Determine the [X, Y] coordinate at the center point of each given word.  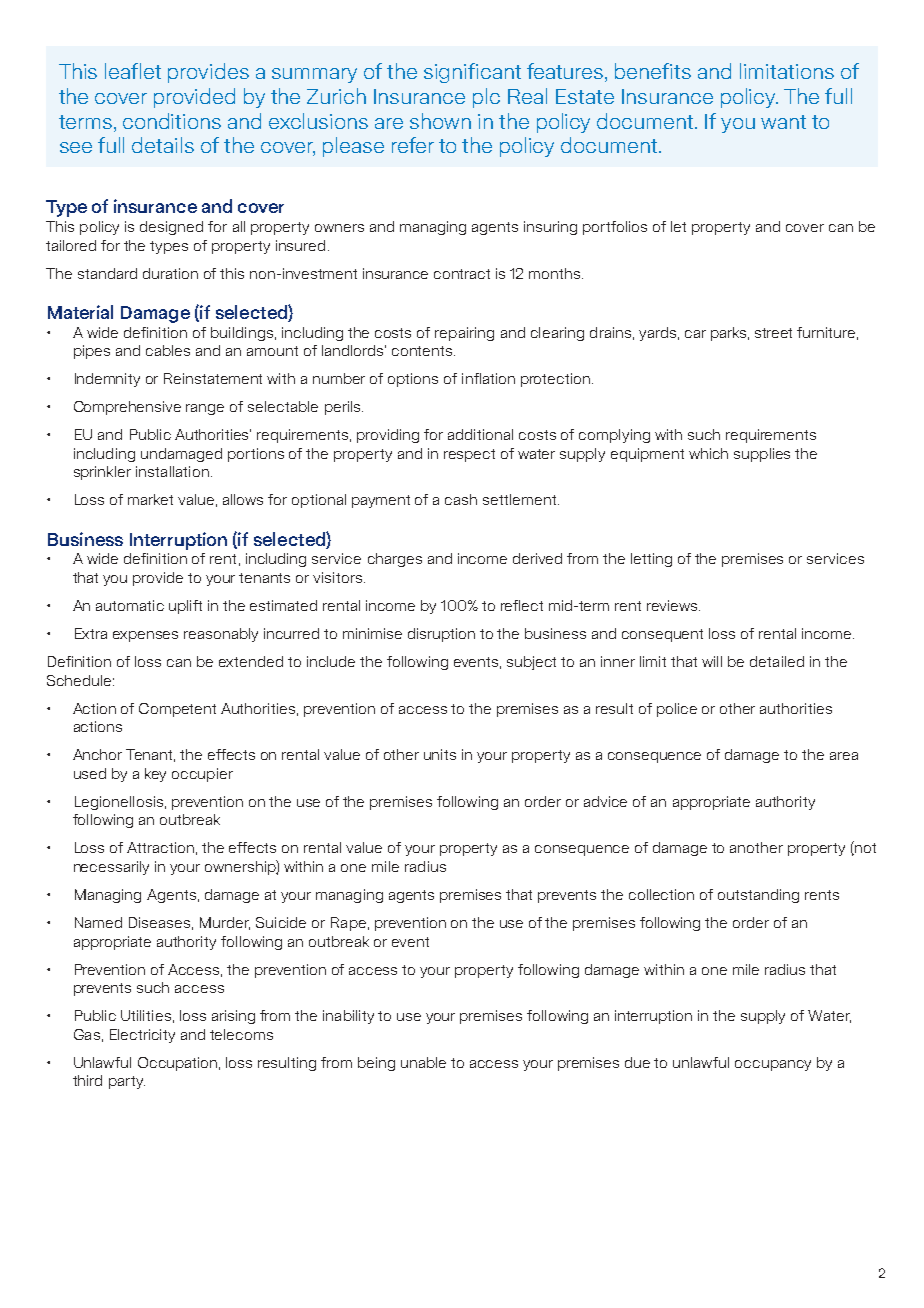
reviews [673, 605]
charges [395, 560]
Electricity [142, 1036]
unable [423, 1062]
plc [486, 98]
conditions [172, 121]
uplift [185, 607]
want [783, 122]
